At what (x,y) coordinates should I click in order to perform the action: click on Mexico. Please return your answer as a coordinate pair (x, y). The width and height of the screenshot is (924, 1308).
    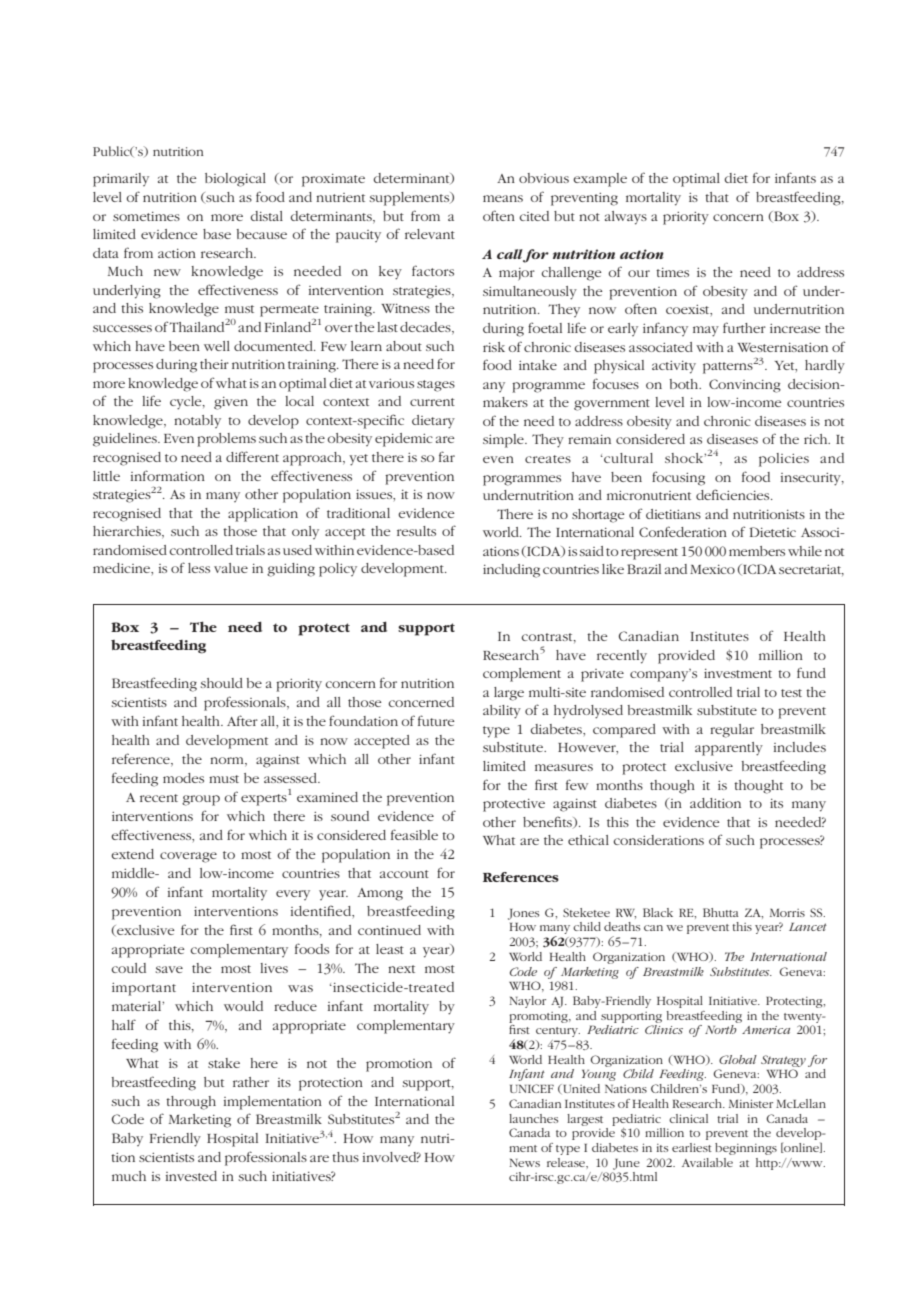
    Looking at the image, I should click on (712, 569).
